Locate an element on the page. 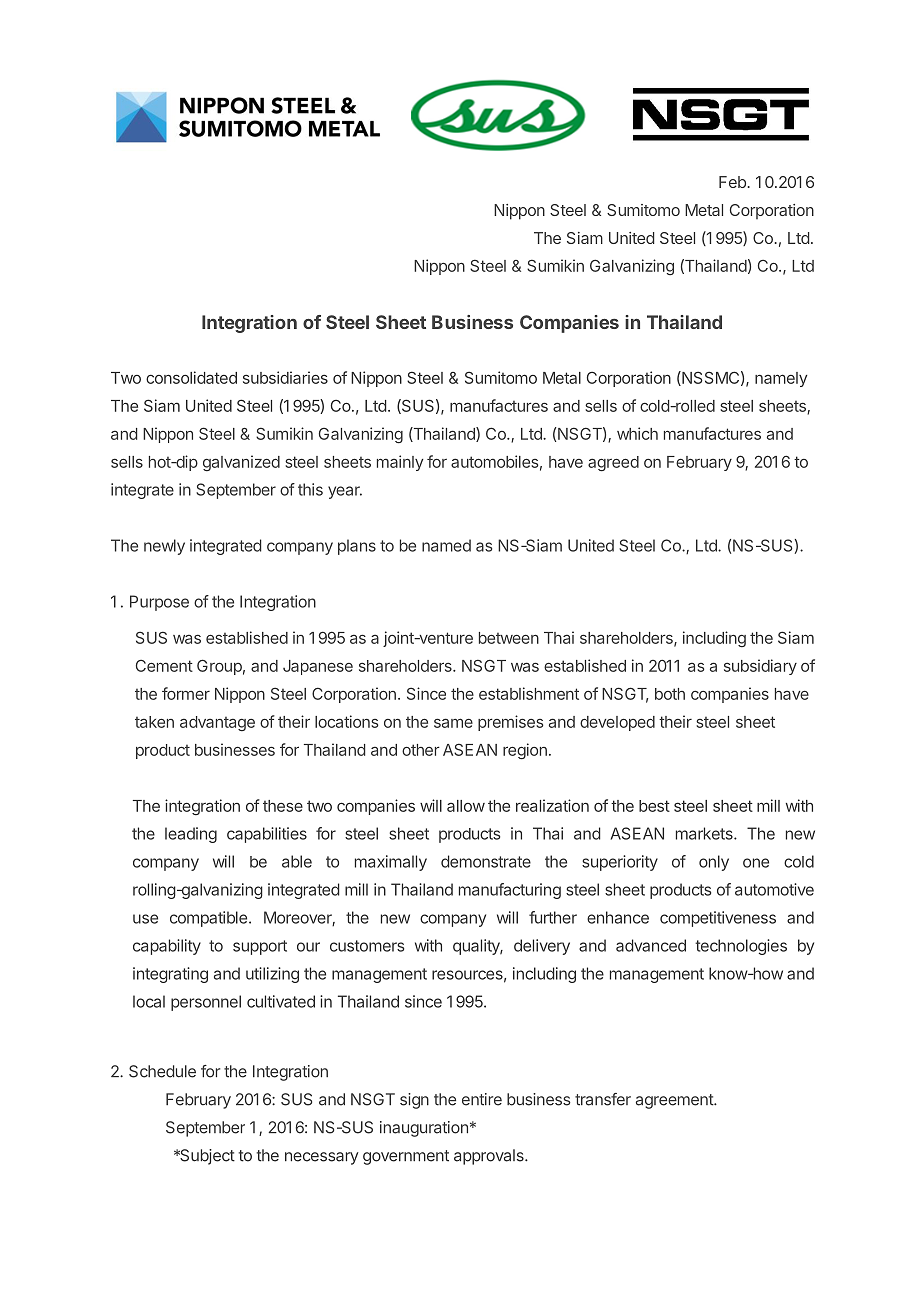  namely is located at coordinates (781, 379).
